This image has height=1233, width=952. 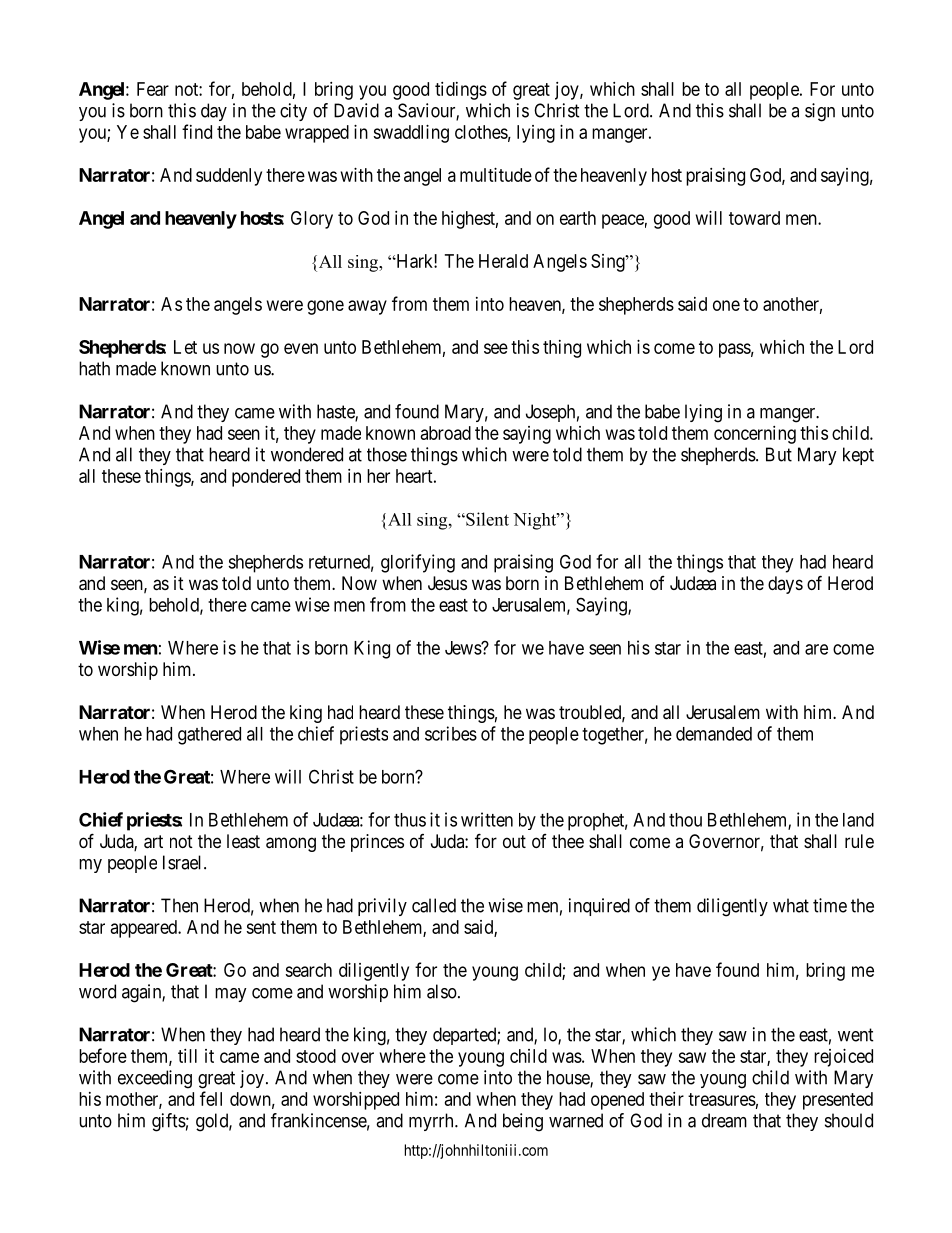 What do you see at coordinates (432, 1122) in the image?
I see `myrrh` at bounding box center [432, 1122].
